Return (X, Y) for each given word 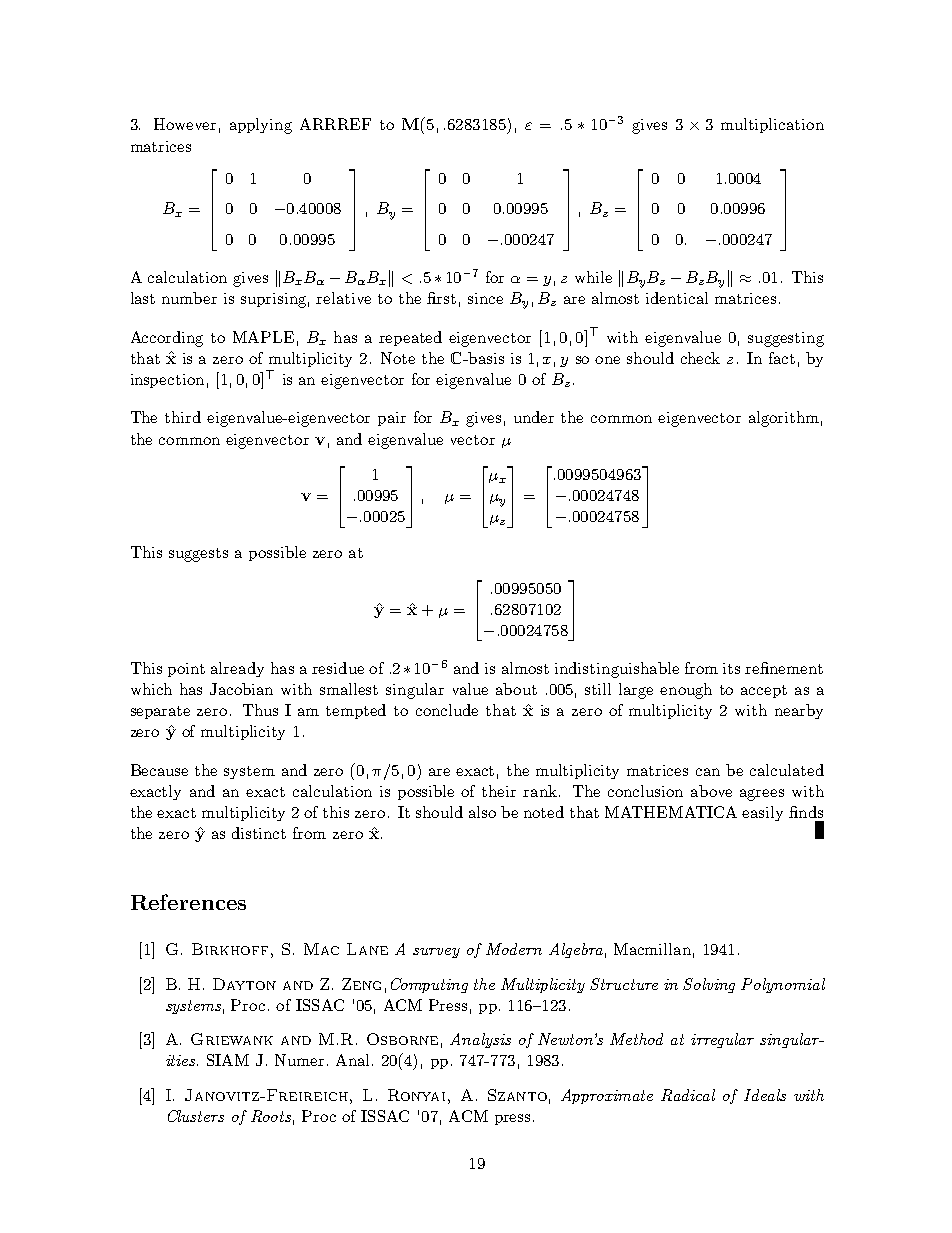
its (731, 668)
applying (261, 126)
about (516, 689)
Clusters (196, 1116)
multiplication (772, 125)
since (485, 298)
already (237, 669)
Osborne (402, 1039)
